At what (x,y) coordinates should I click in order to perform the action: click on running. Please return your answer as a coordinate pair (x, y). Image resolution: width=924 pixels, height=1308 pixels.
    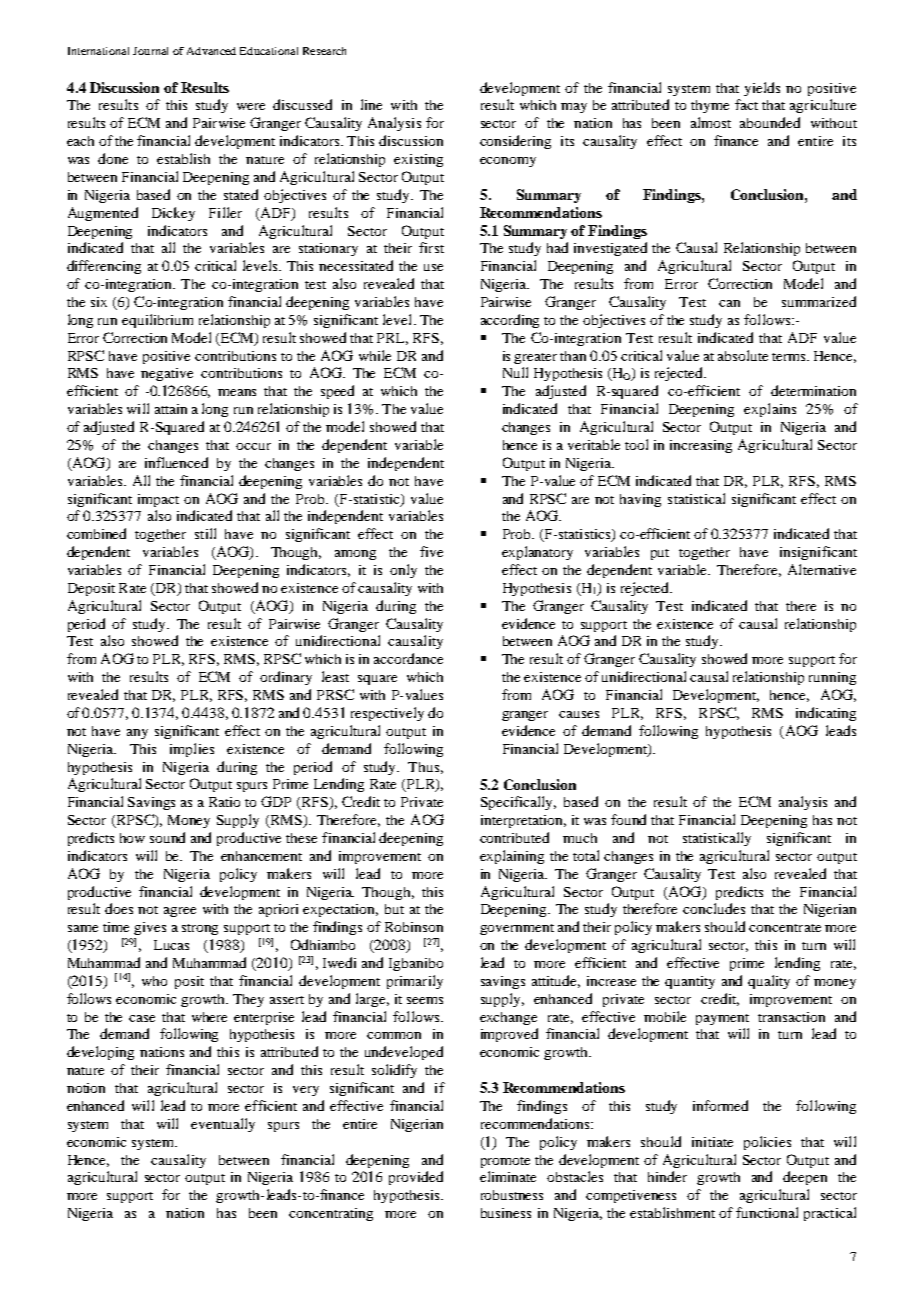
    Looking at the image, I should click on (832, 678).
